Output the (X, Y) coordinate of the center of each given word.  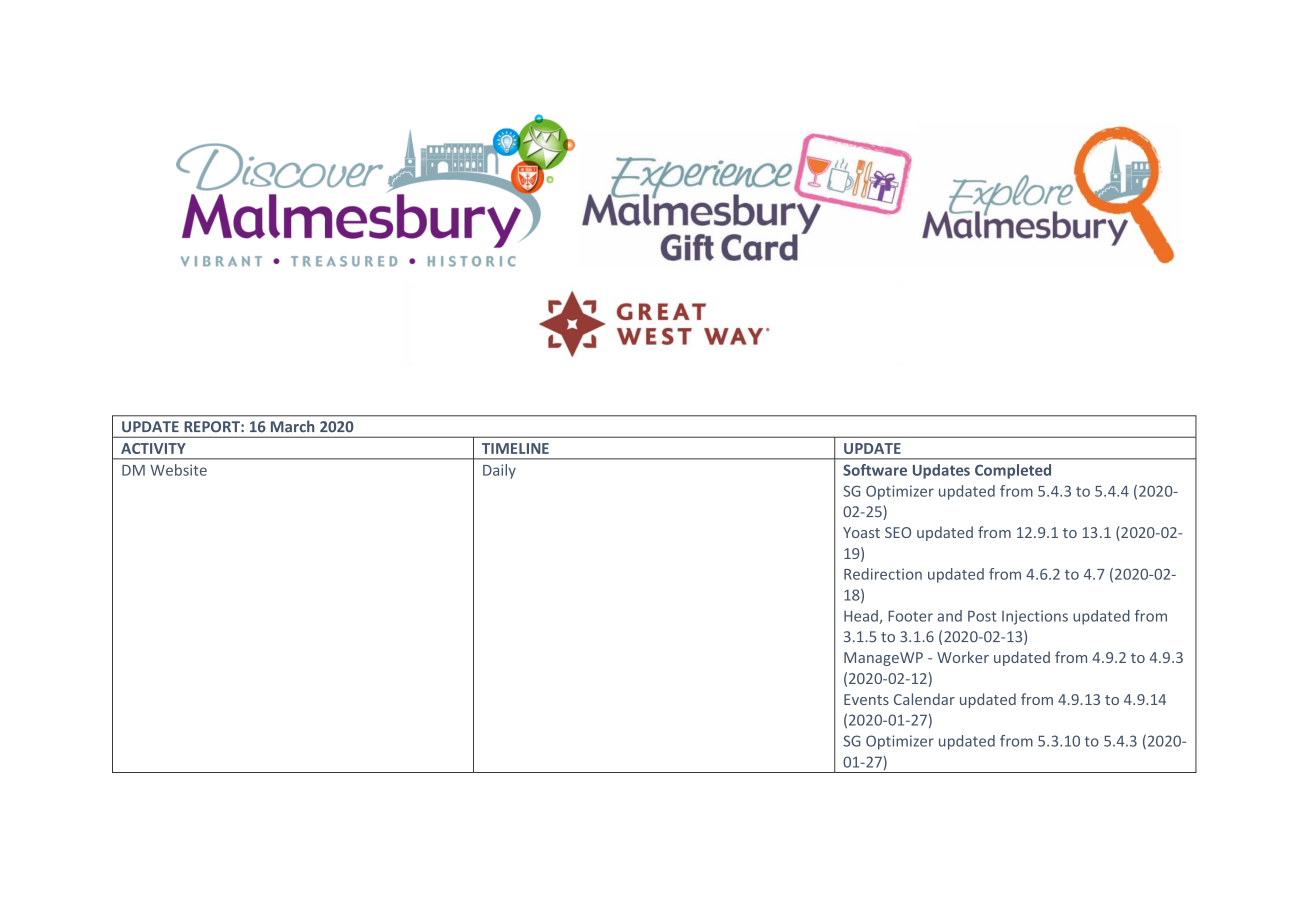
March (292, 426)
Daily (499, 471)
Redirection (883, 574)
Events (866, 699)
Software (875, 470)
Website (178, 470)
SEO (898, 532)
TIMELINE (515, 448)
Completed (1013, 471)
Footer (910, 616)
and (949, 616)
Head (862, 617)
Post (982, 616)
